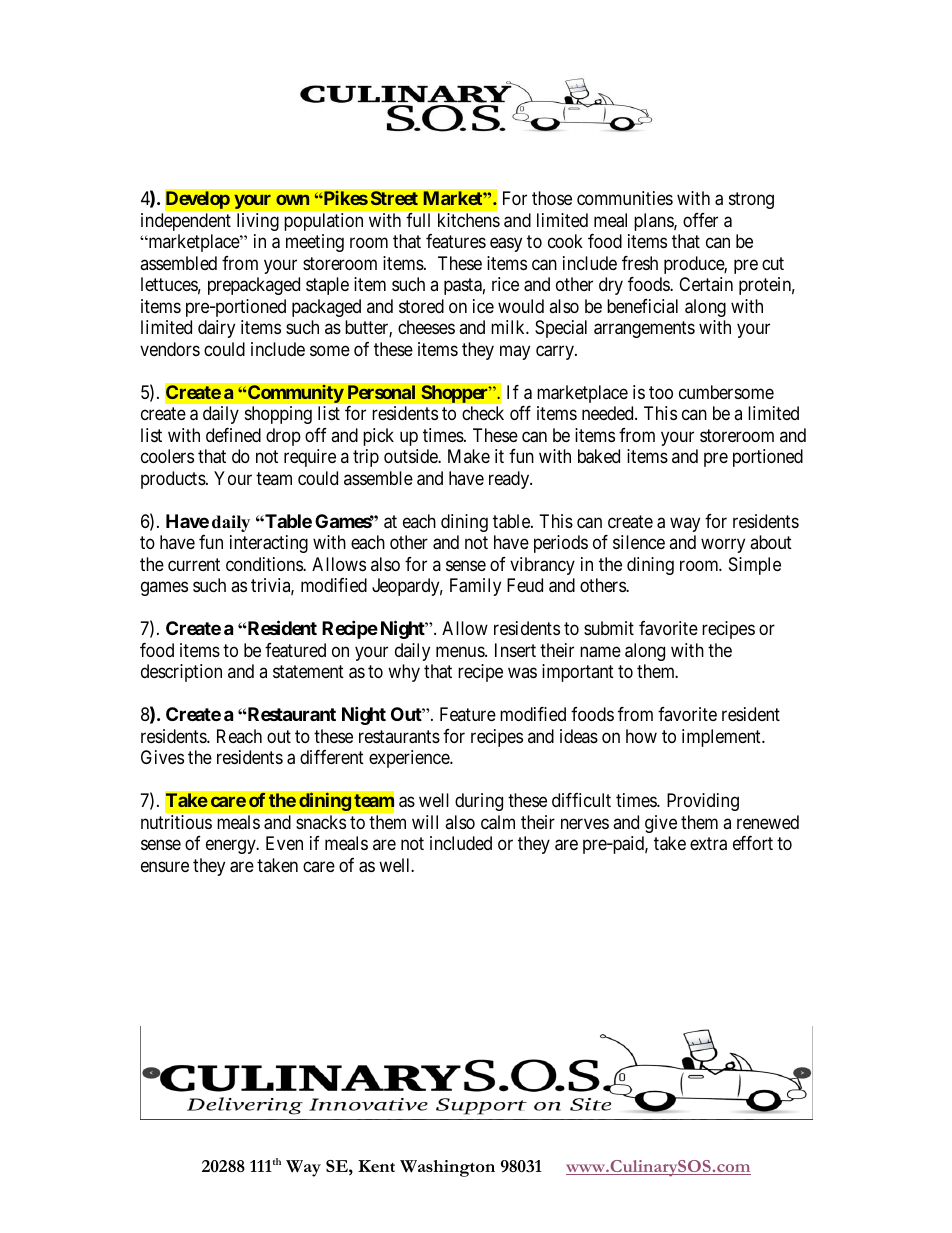 This page has width=952, height=1233. I want to click on Washington, so click(447, 1168).
